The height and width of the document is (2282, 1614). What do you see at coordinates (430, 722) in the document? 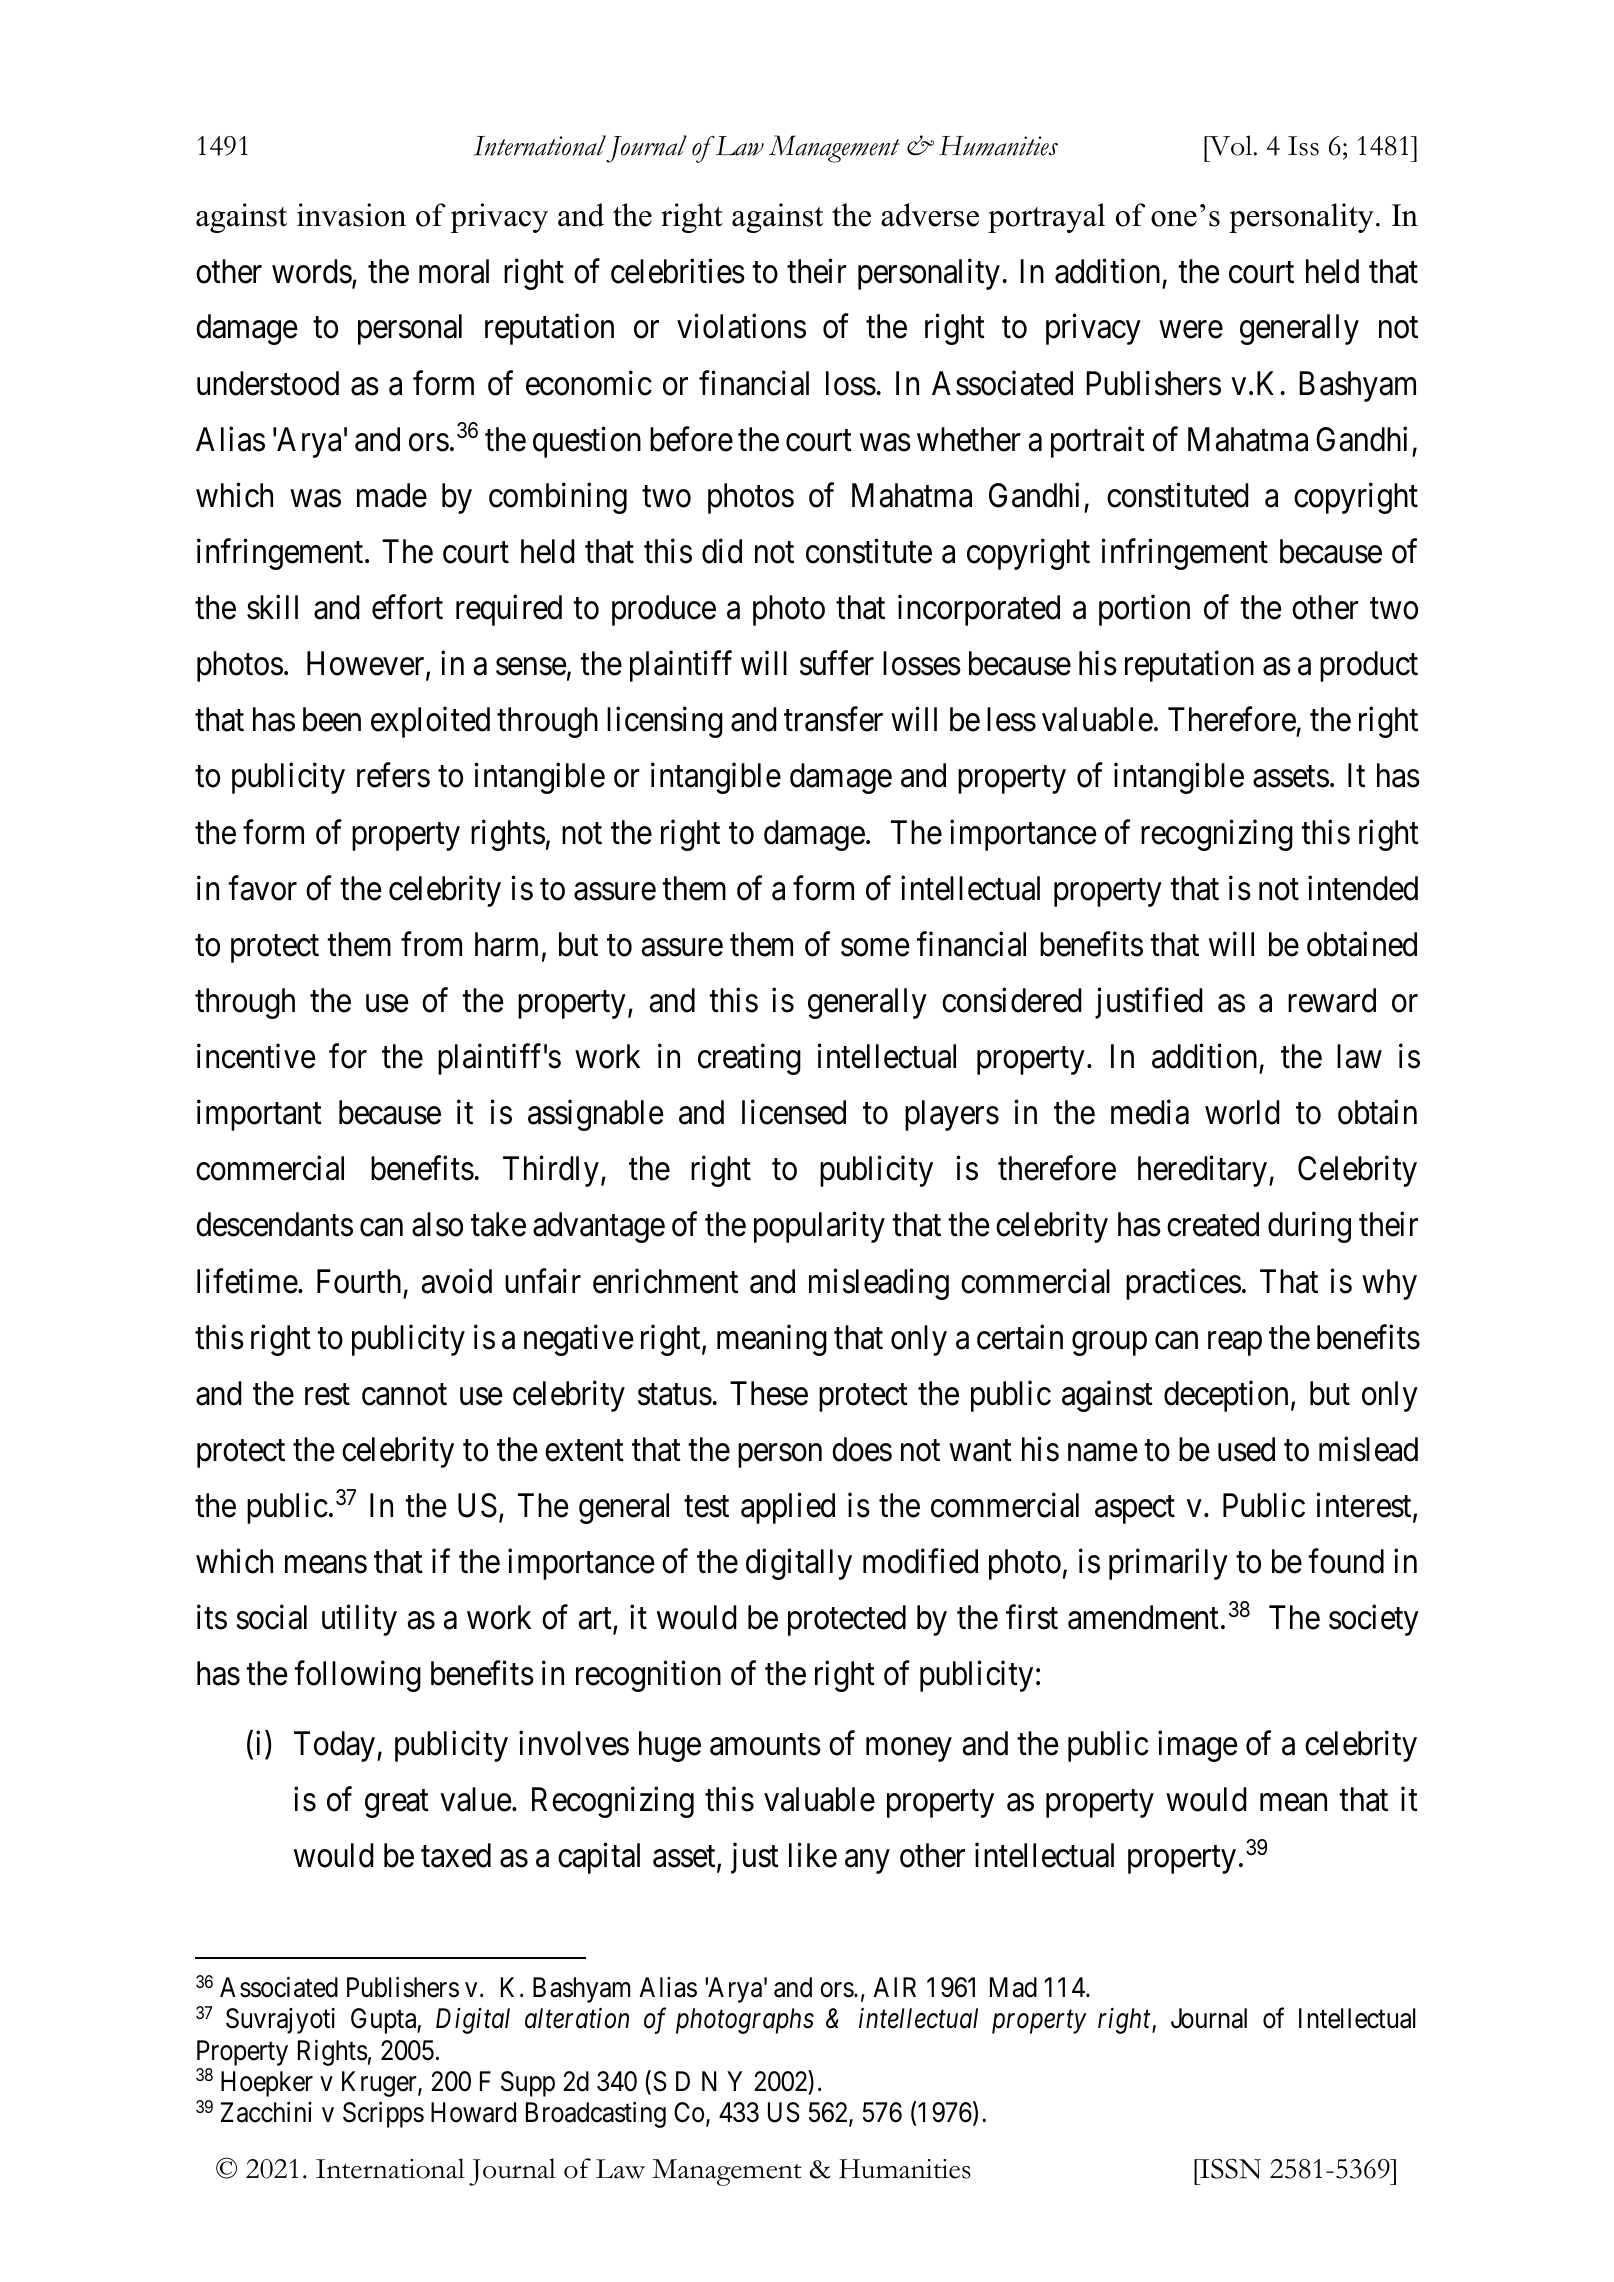
I see `exploited` at bounding box center [430, 722].
